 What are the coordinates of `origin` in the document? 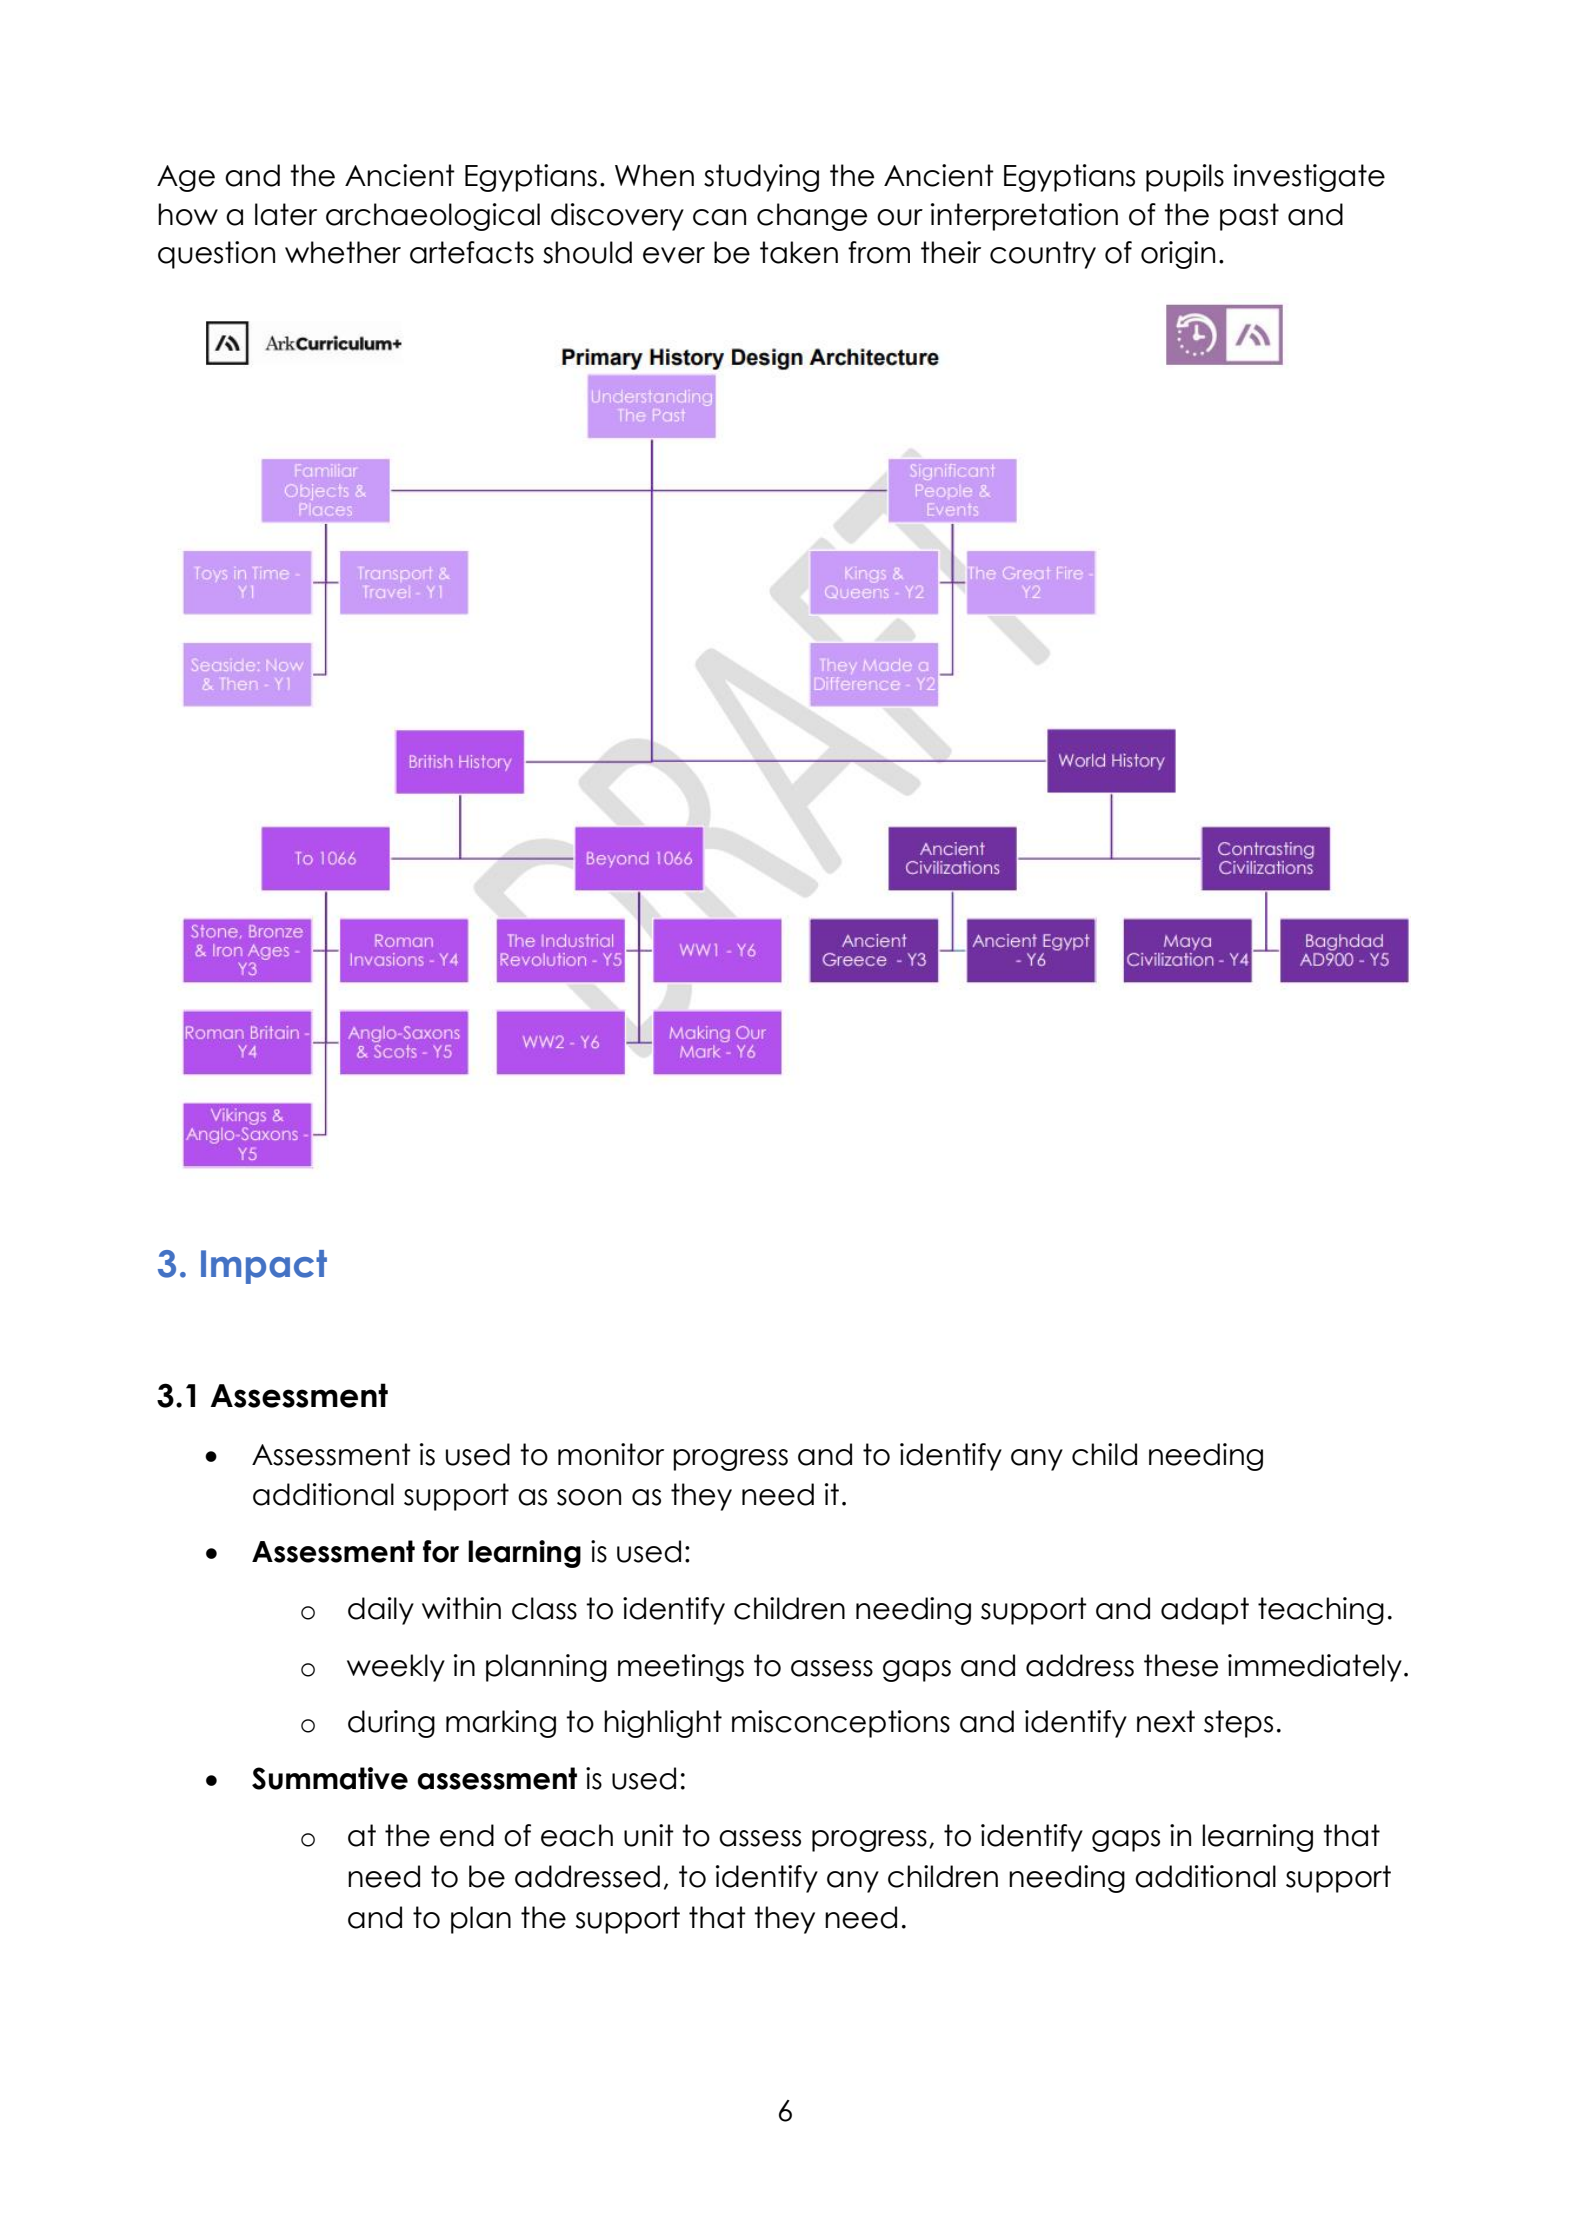 It's located at (1178, 255).
